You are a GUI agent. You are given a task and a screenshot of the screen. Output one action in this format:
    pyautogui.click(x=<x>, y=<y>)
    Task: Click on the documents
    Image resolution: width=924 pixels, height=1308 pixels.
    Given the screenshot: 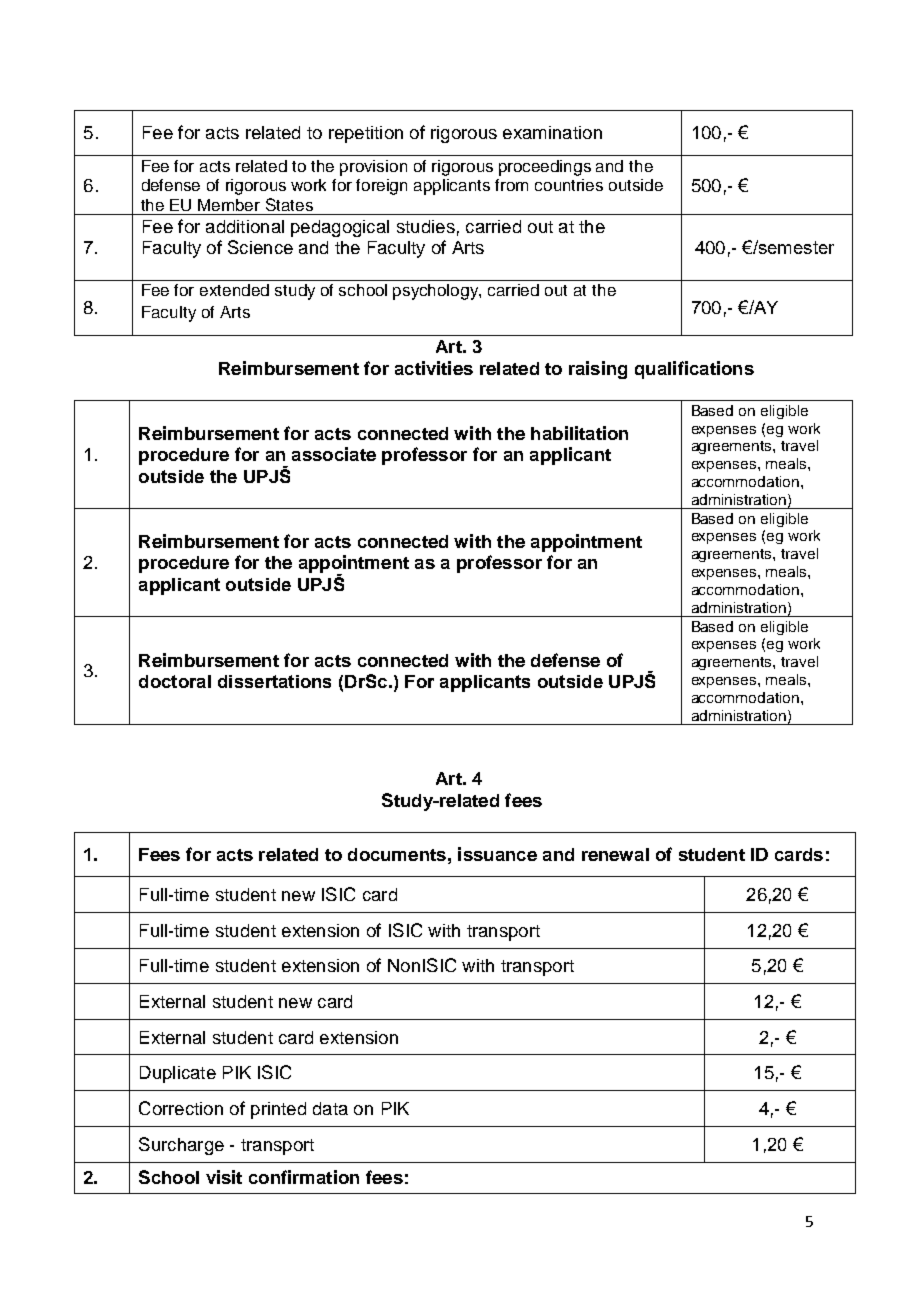 What is the action you would take?
    pyautogui.click(x=397, y=854)
